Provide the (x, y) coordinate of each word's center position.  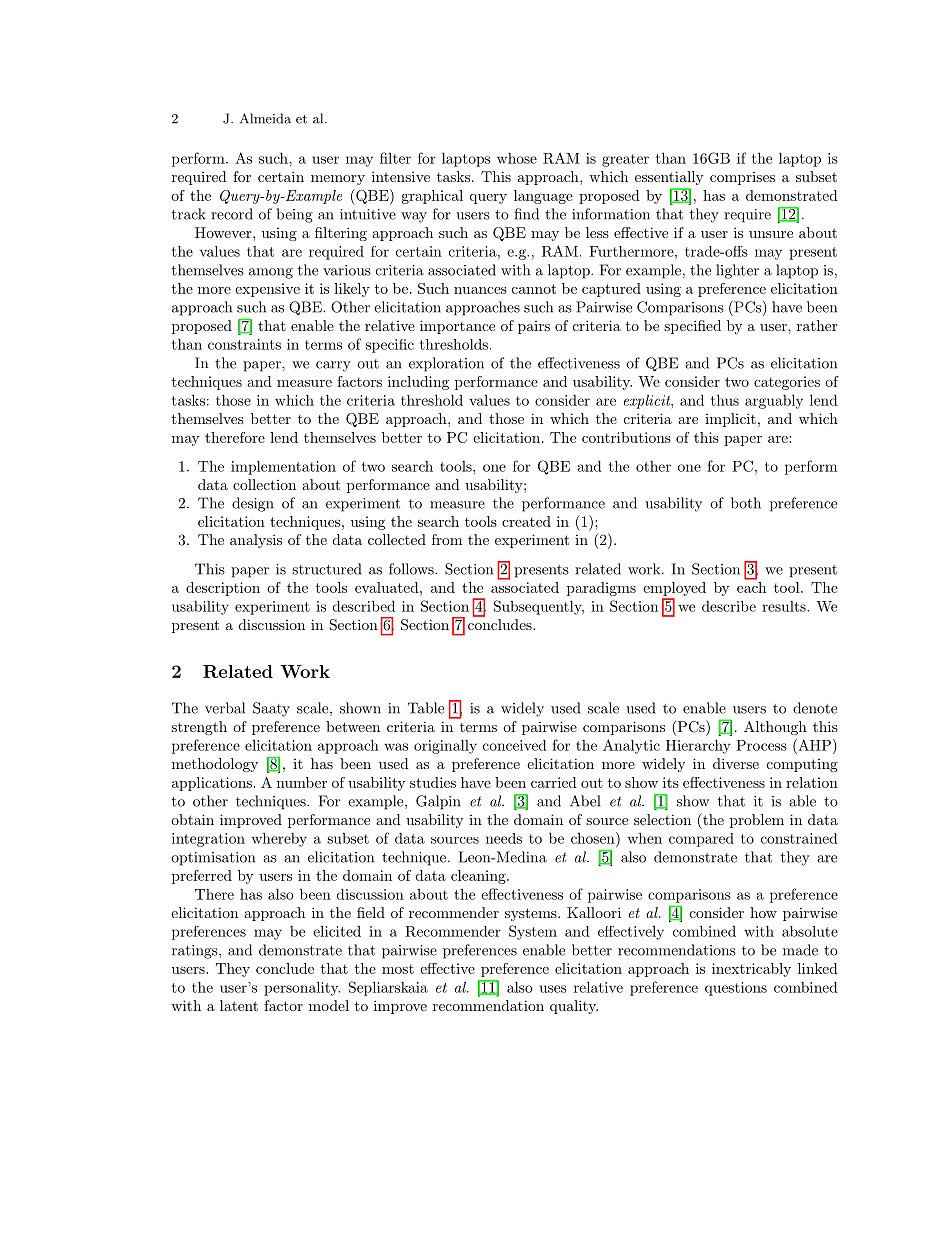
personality (302, 988)
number (302, 782)
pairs (534, 327)
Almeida (265, 118)
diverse (736, 763)
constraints (244, 344)
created (526, 521)
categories (787, 383)
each (751, 587)
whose (517, 158)
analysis (256, 541)
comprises (742, 178)
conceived (515, 745)
